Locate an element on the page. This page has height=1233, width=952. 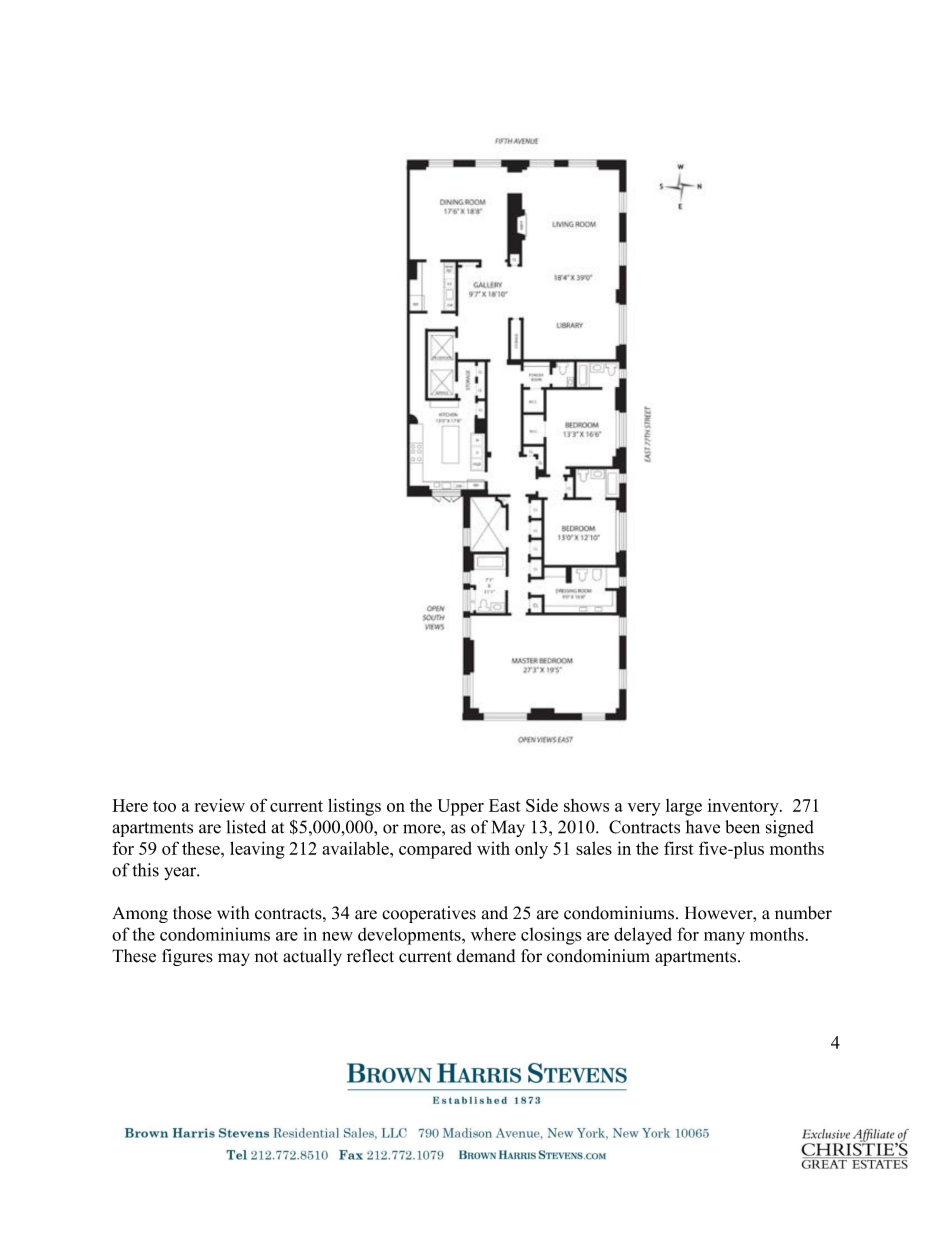
Upper is located at coordinates (461, 807).
